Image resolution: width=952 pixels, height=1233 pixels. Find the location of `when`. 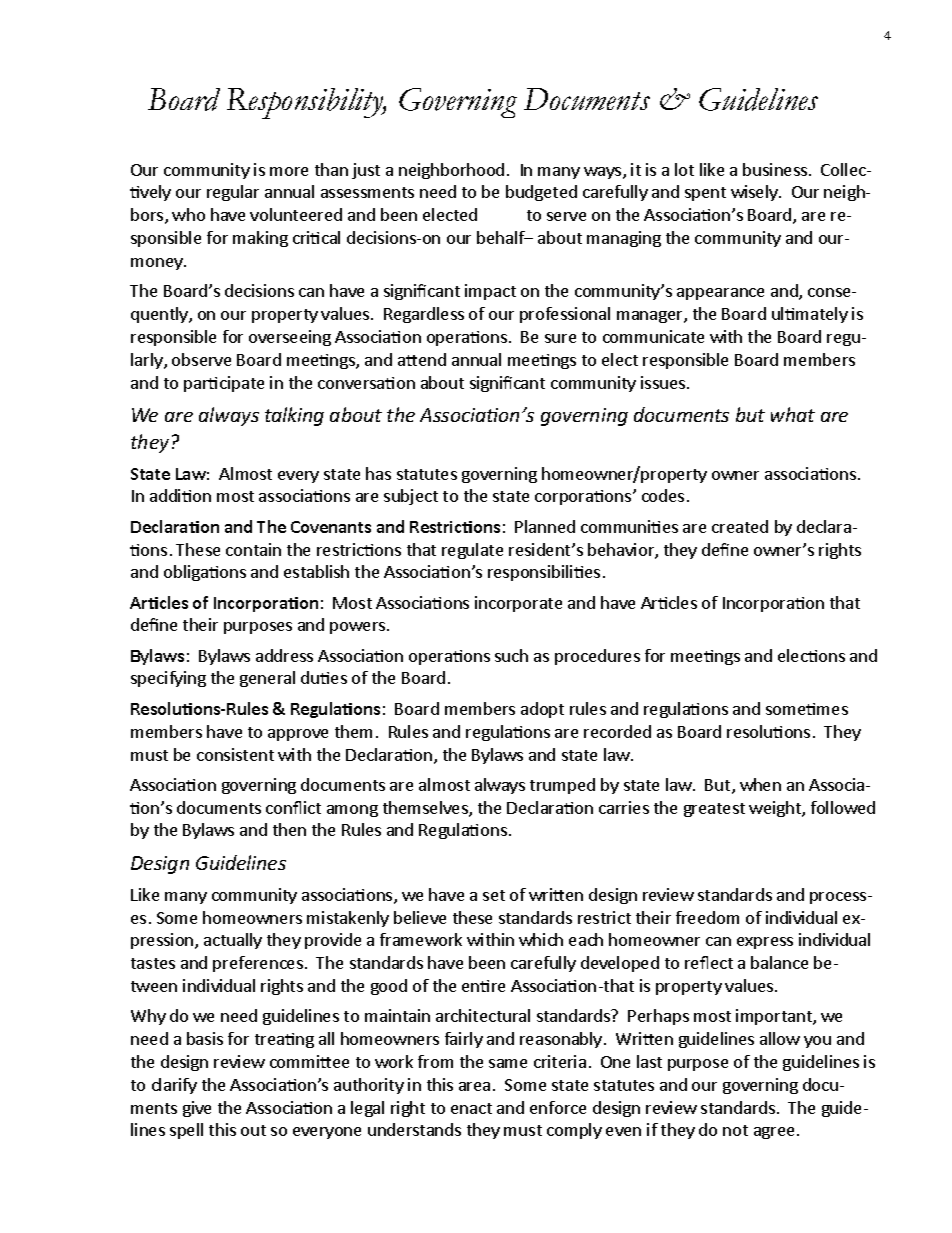

when is located at coordinates (760, 784).
